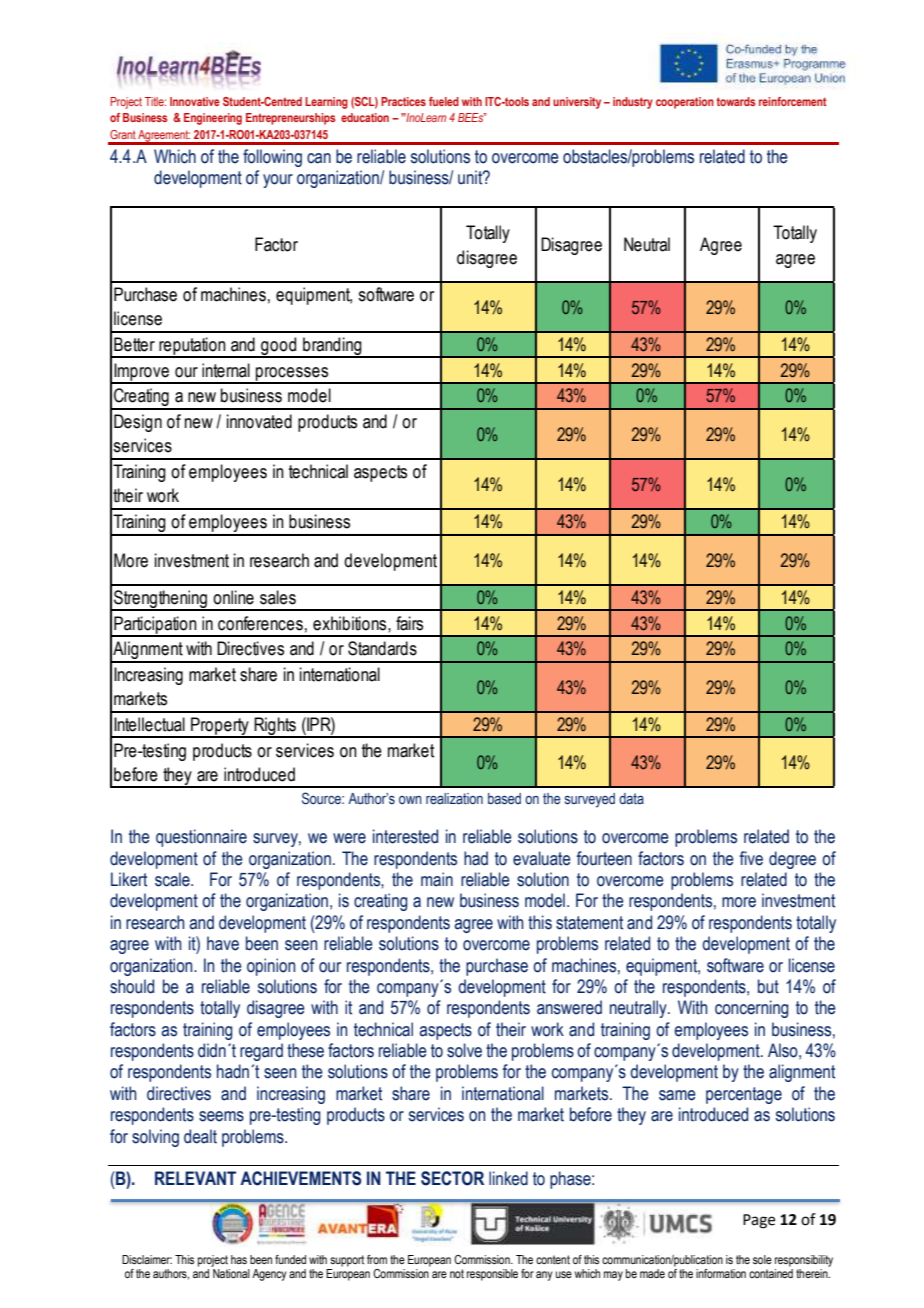 This image has height=1308, width=924. What do you see at coordinates (220, 727) in the image?
I see `Property` at bounding box center [220, 727].
